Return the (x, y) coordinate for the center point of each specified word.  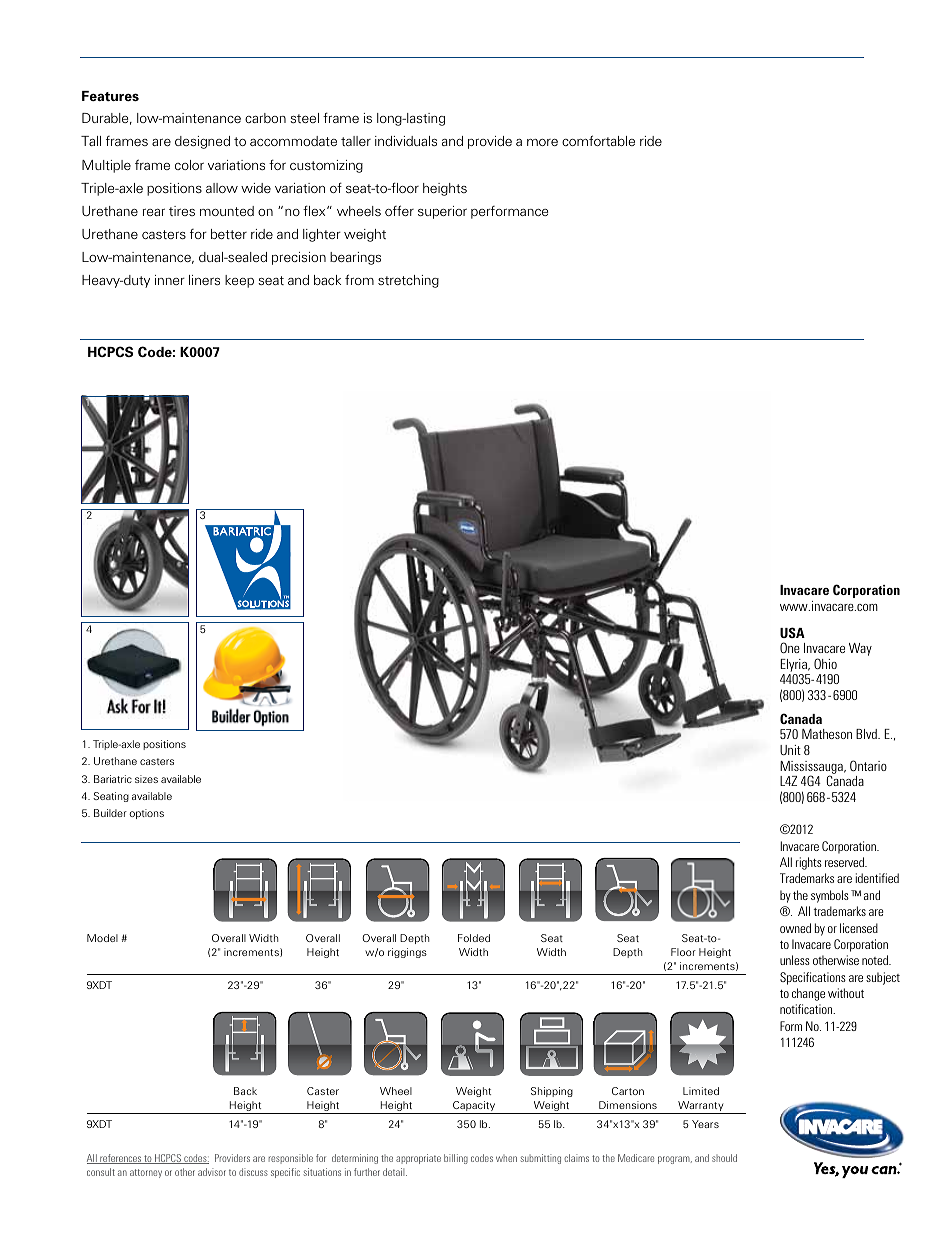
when (506, 1158)
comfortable (598, 140)
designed (202, 142)
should (724, 1158)
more (542, 142)
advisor (212, 1172)
